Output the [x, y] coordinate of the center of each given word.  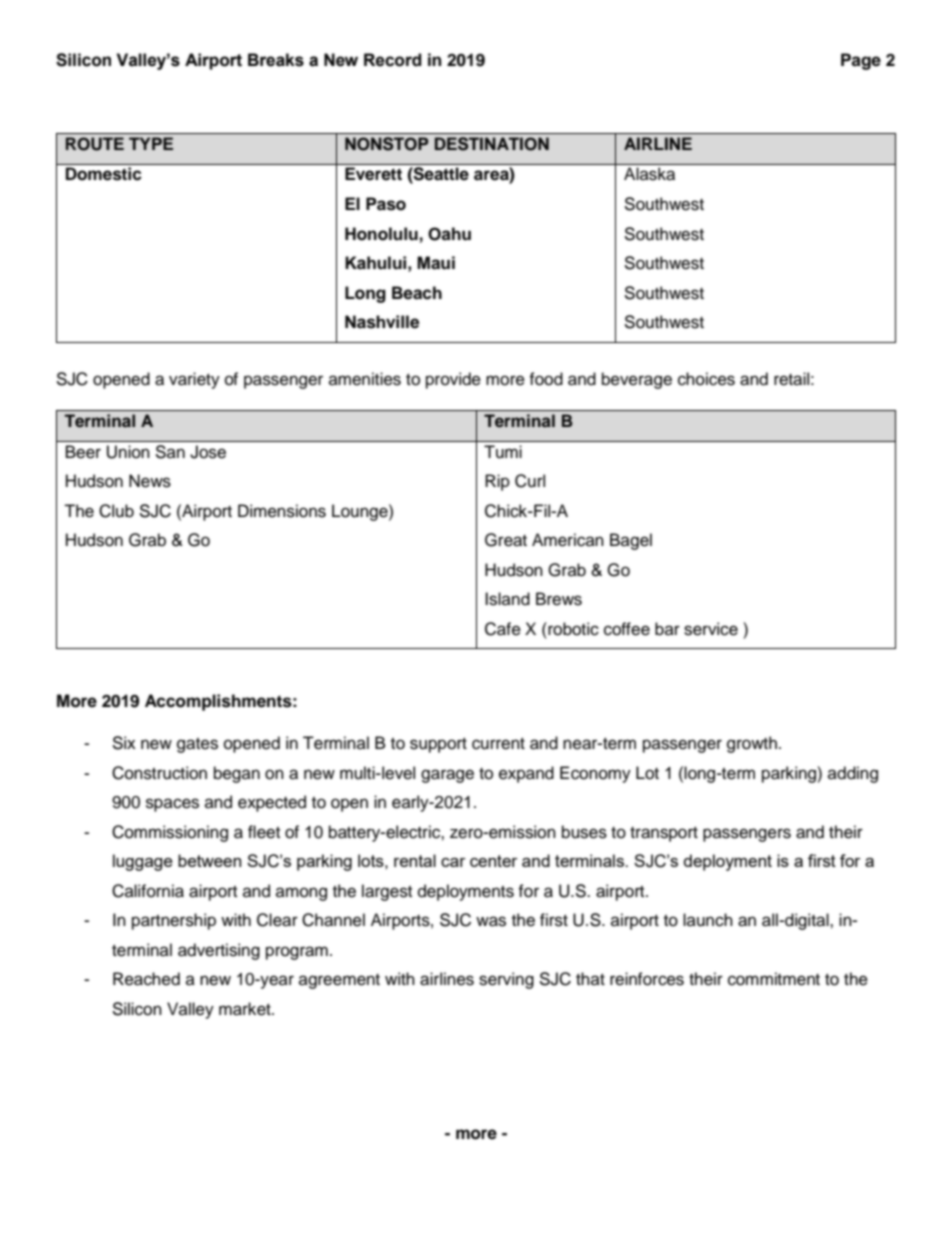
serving [506, 980]
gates [197, 745]
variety [194, 380]
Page [861, 61]
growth [752, 744]
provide [453, 380]
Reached [146, 979]
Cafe [503, 629]
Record [393, 60]
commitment [774, 979]
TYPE [151, 143]
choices [706, 379]
